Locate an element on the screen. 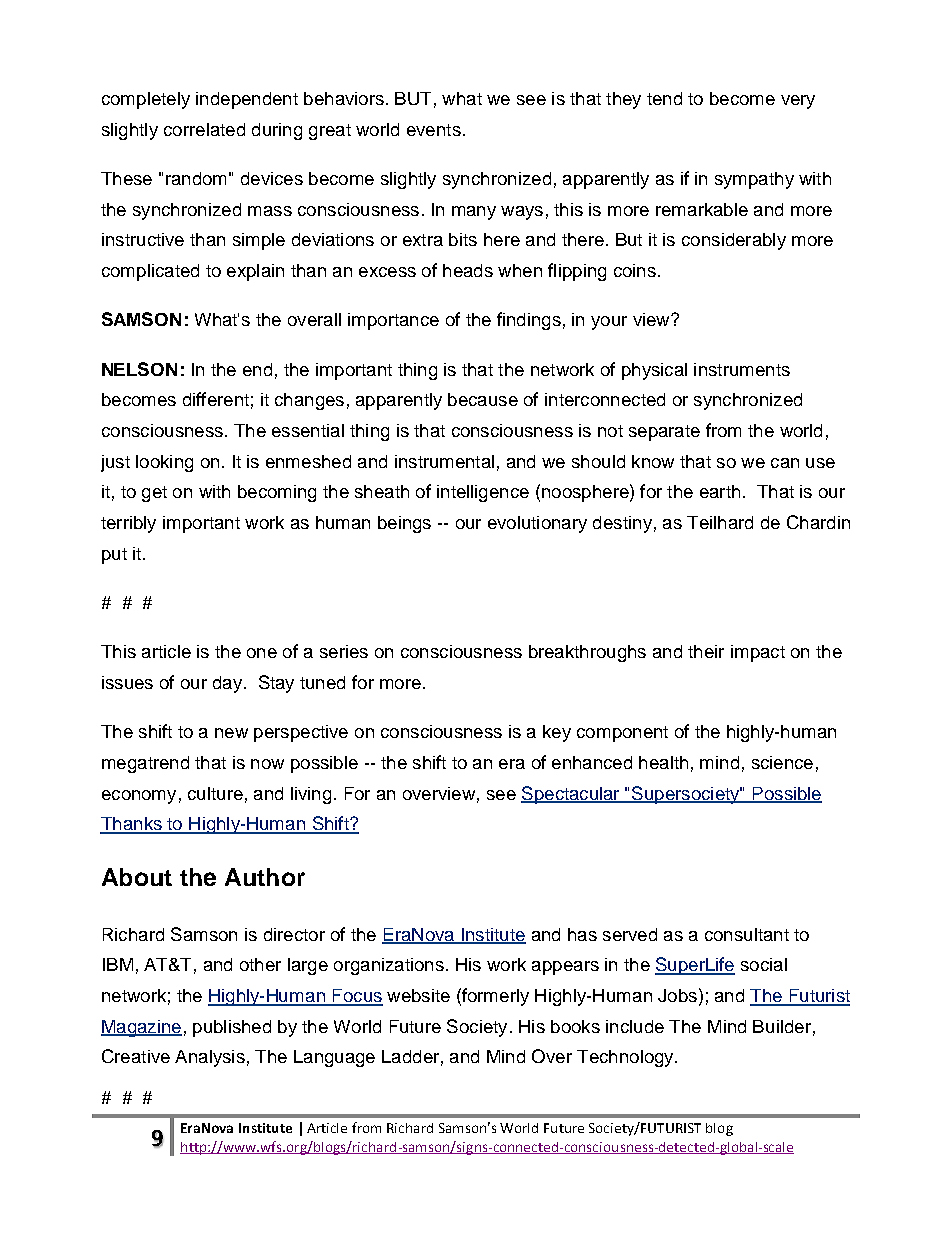  Builder is located at coordinates (782, 1026).
